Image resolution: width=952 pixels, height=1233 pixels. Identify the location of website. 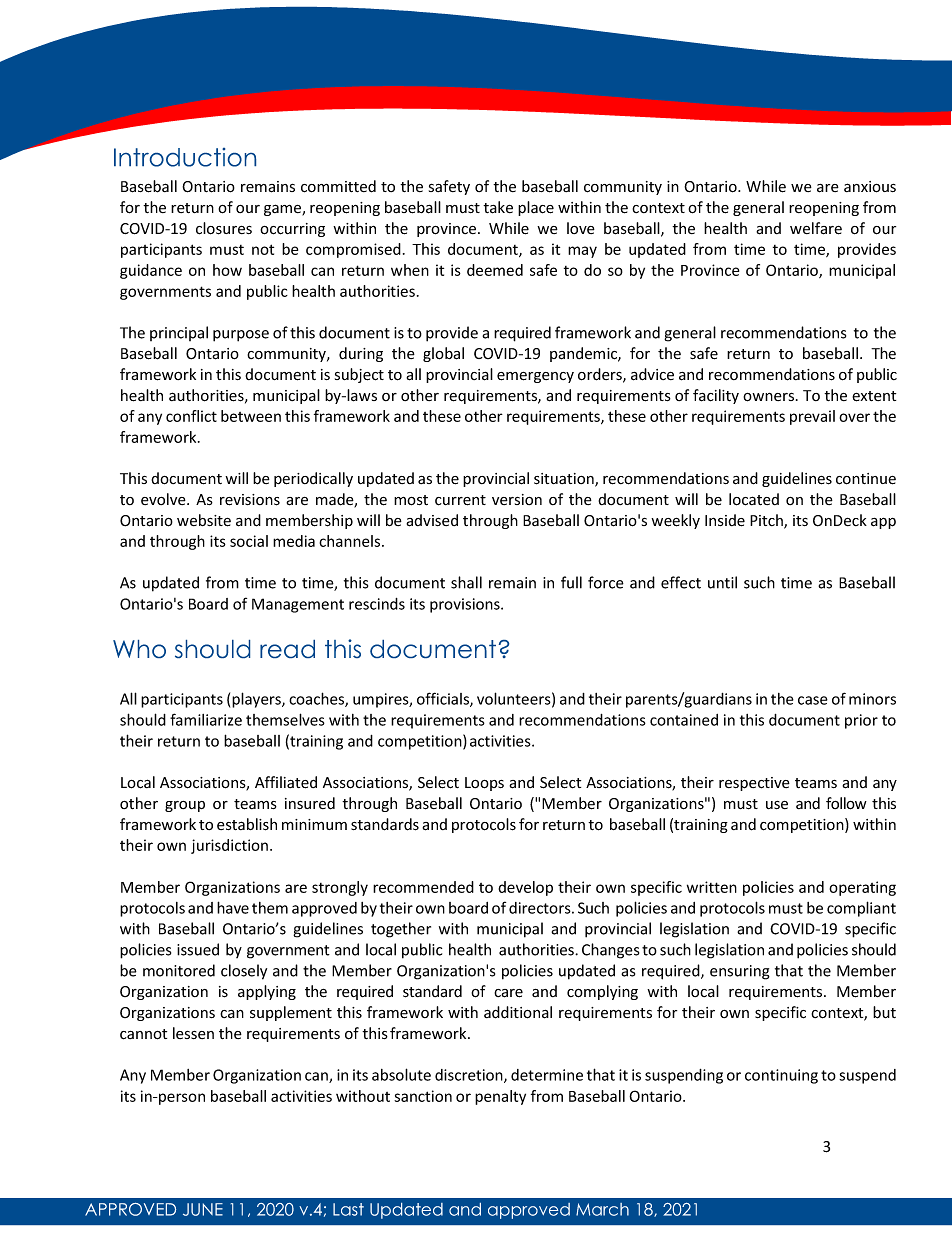
(204, 520).
